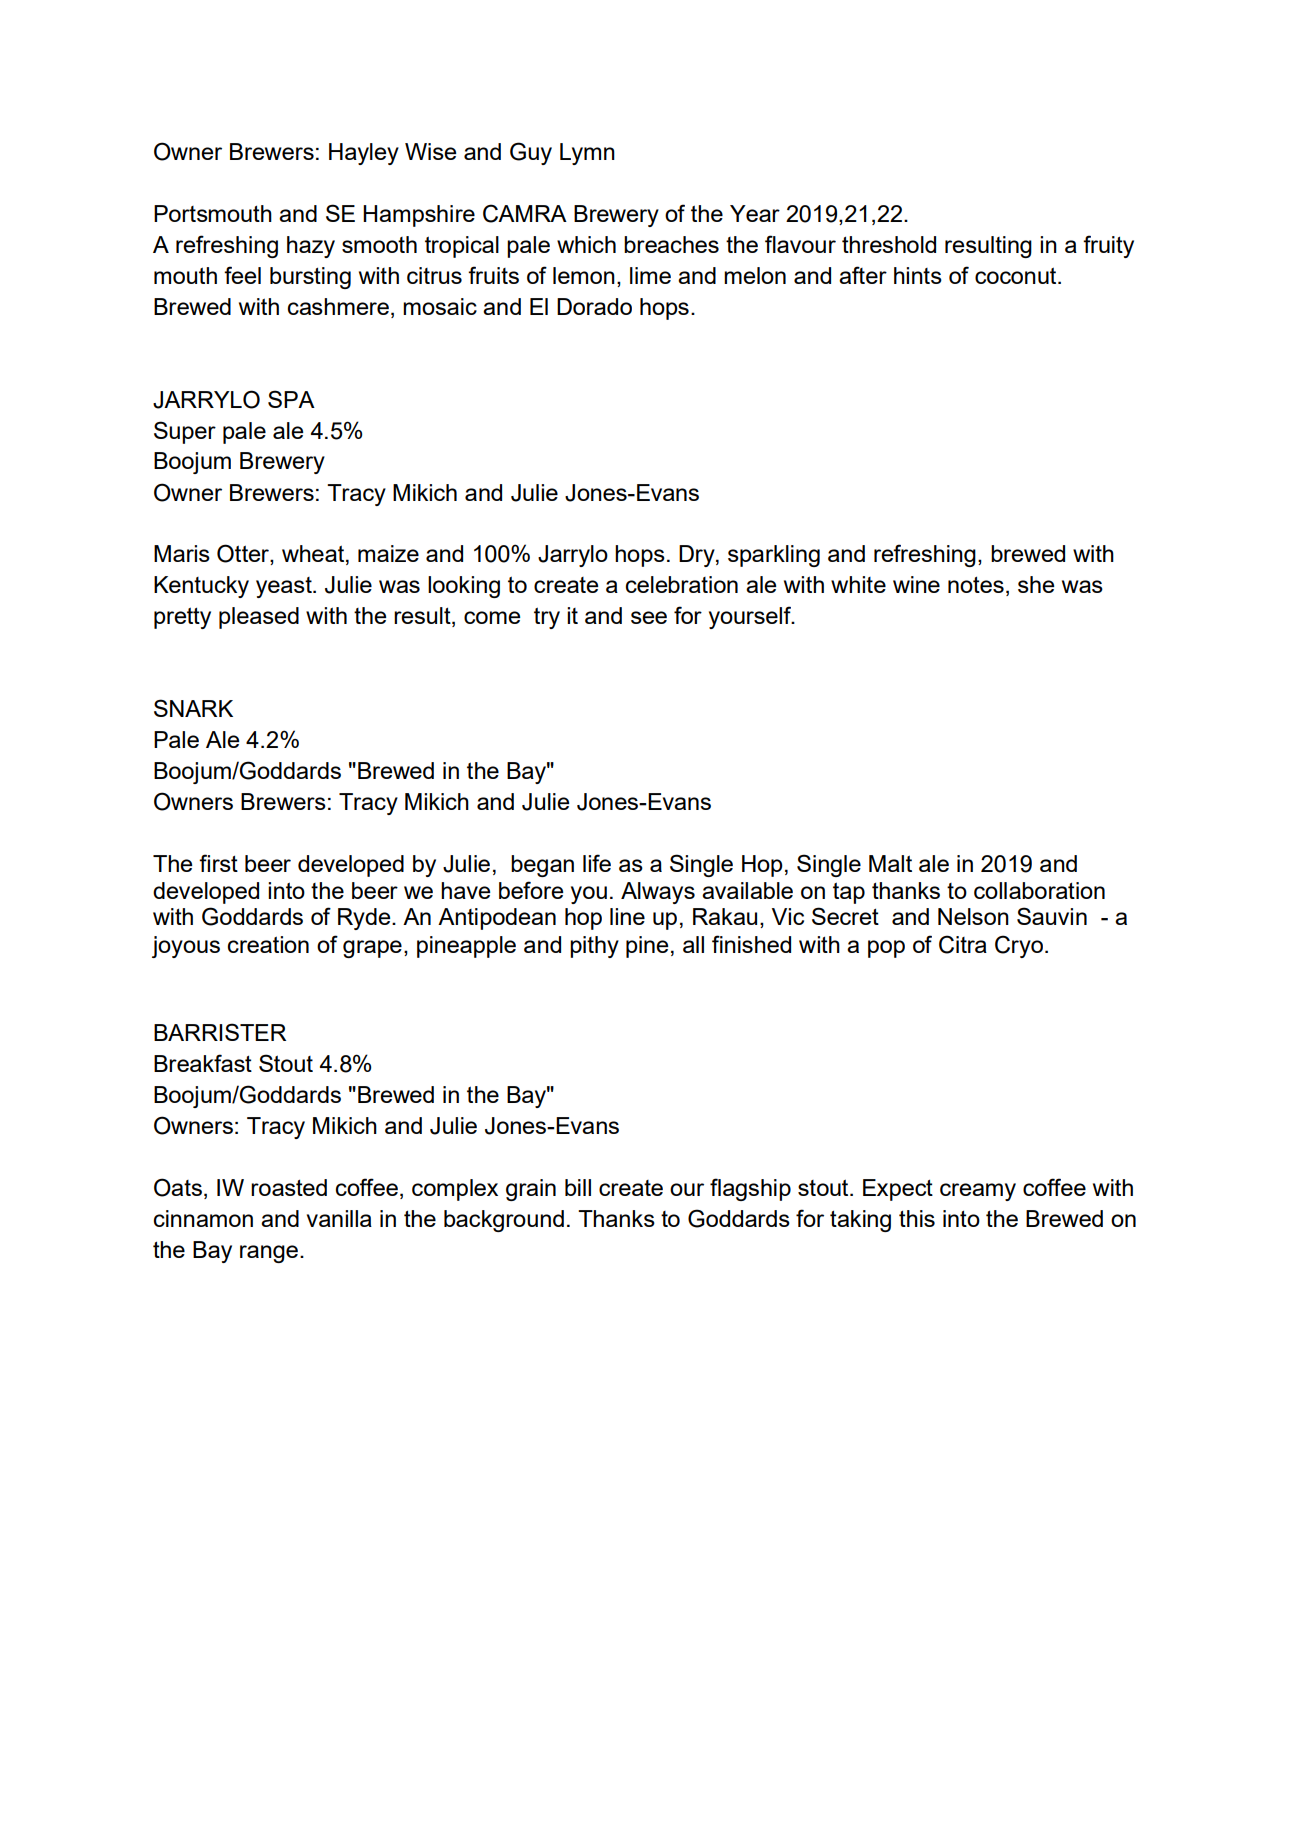 The height and width of the screenshot is (1839, 1300). Describe the element at coordinates (285, 587) in the screenshot. I see `yeast` at that location.
